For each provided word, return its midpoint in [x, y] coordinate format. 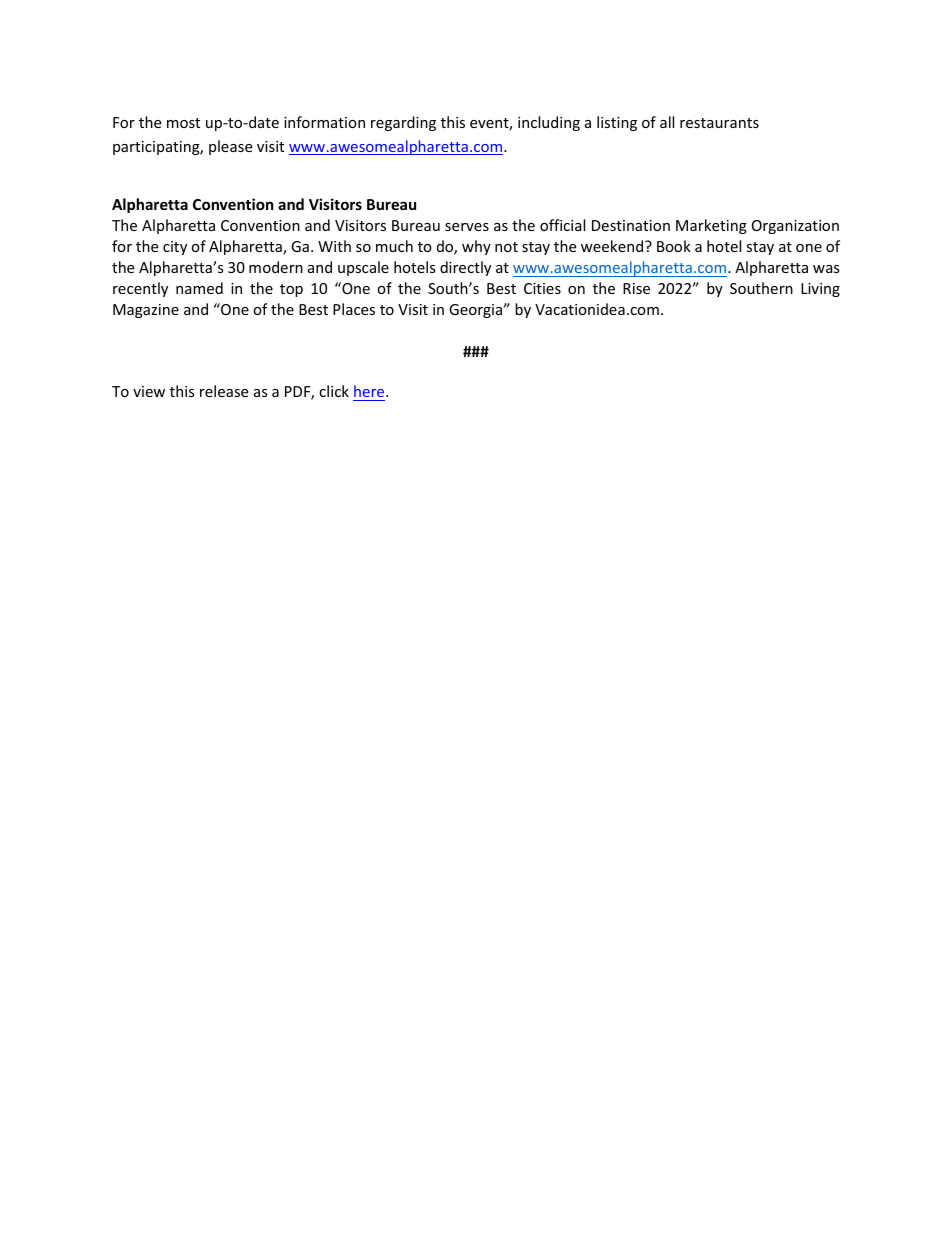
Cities [542, 288]
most [183, 123]
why [476, 247]
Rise [636, 288]
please [230, 147]
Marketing [711, 226]
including [549, 123]
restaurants [719, 123]
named [199, 288]
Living [820, 290]
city [175, 248]
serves [467, 227]
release [224, 391]
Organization [795, 227]
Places [354, 309]
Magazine [146, 311]
